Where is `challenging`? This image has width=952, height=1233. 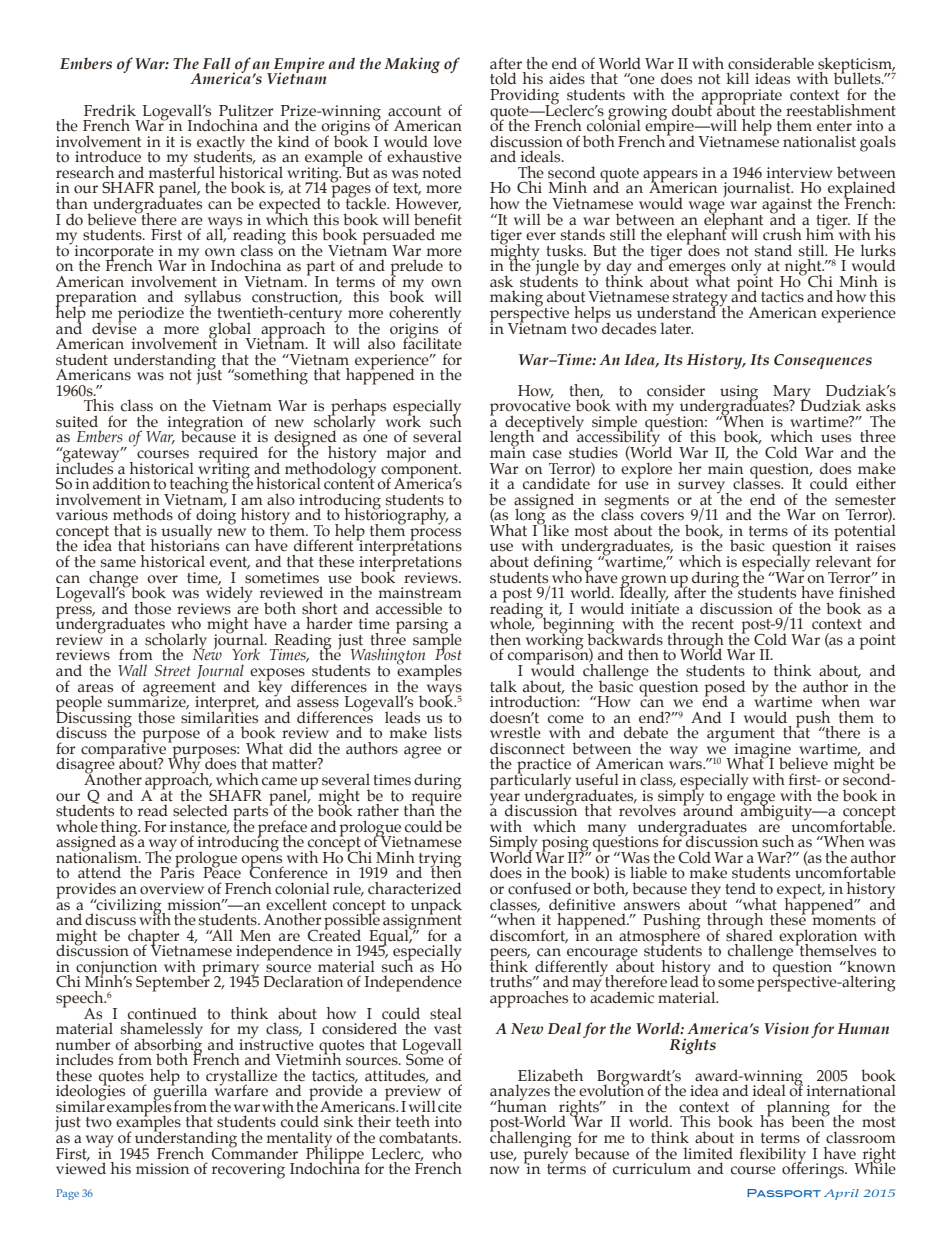
challenging is located at coordinates (531, 1139).
